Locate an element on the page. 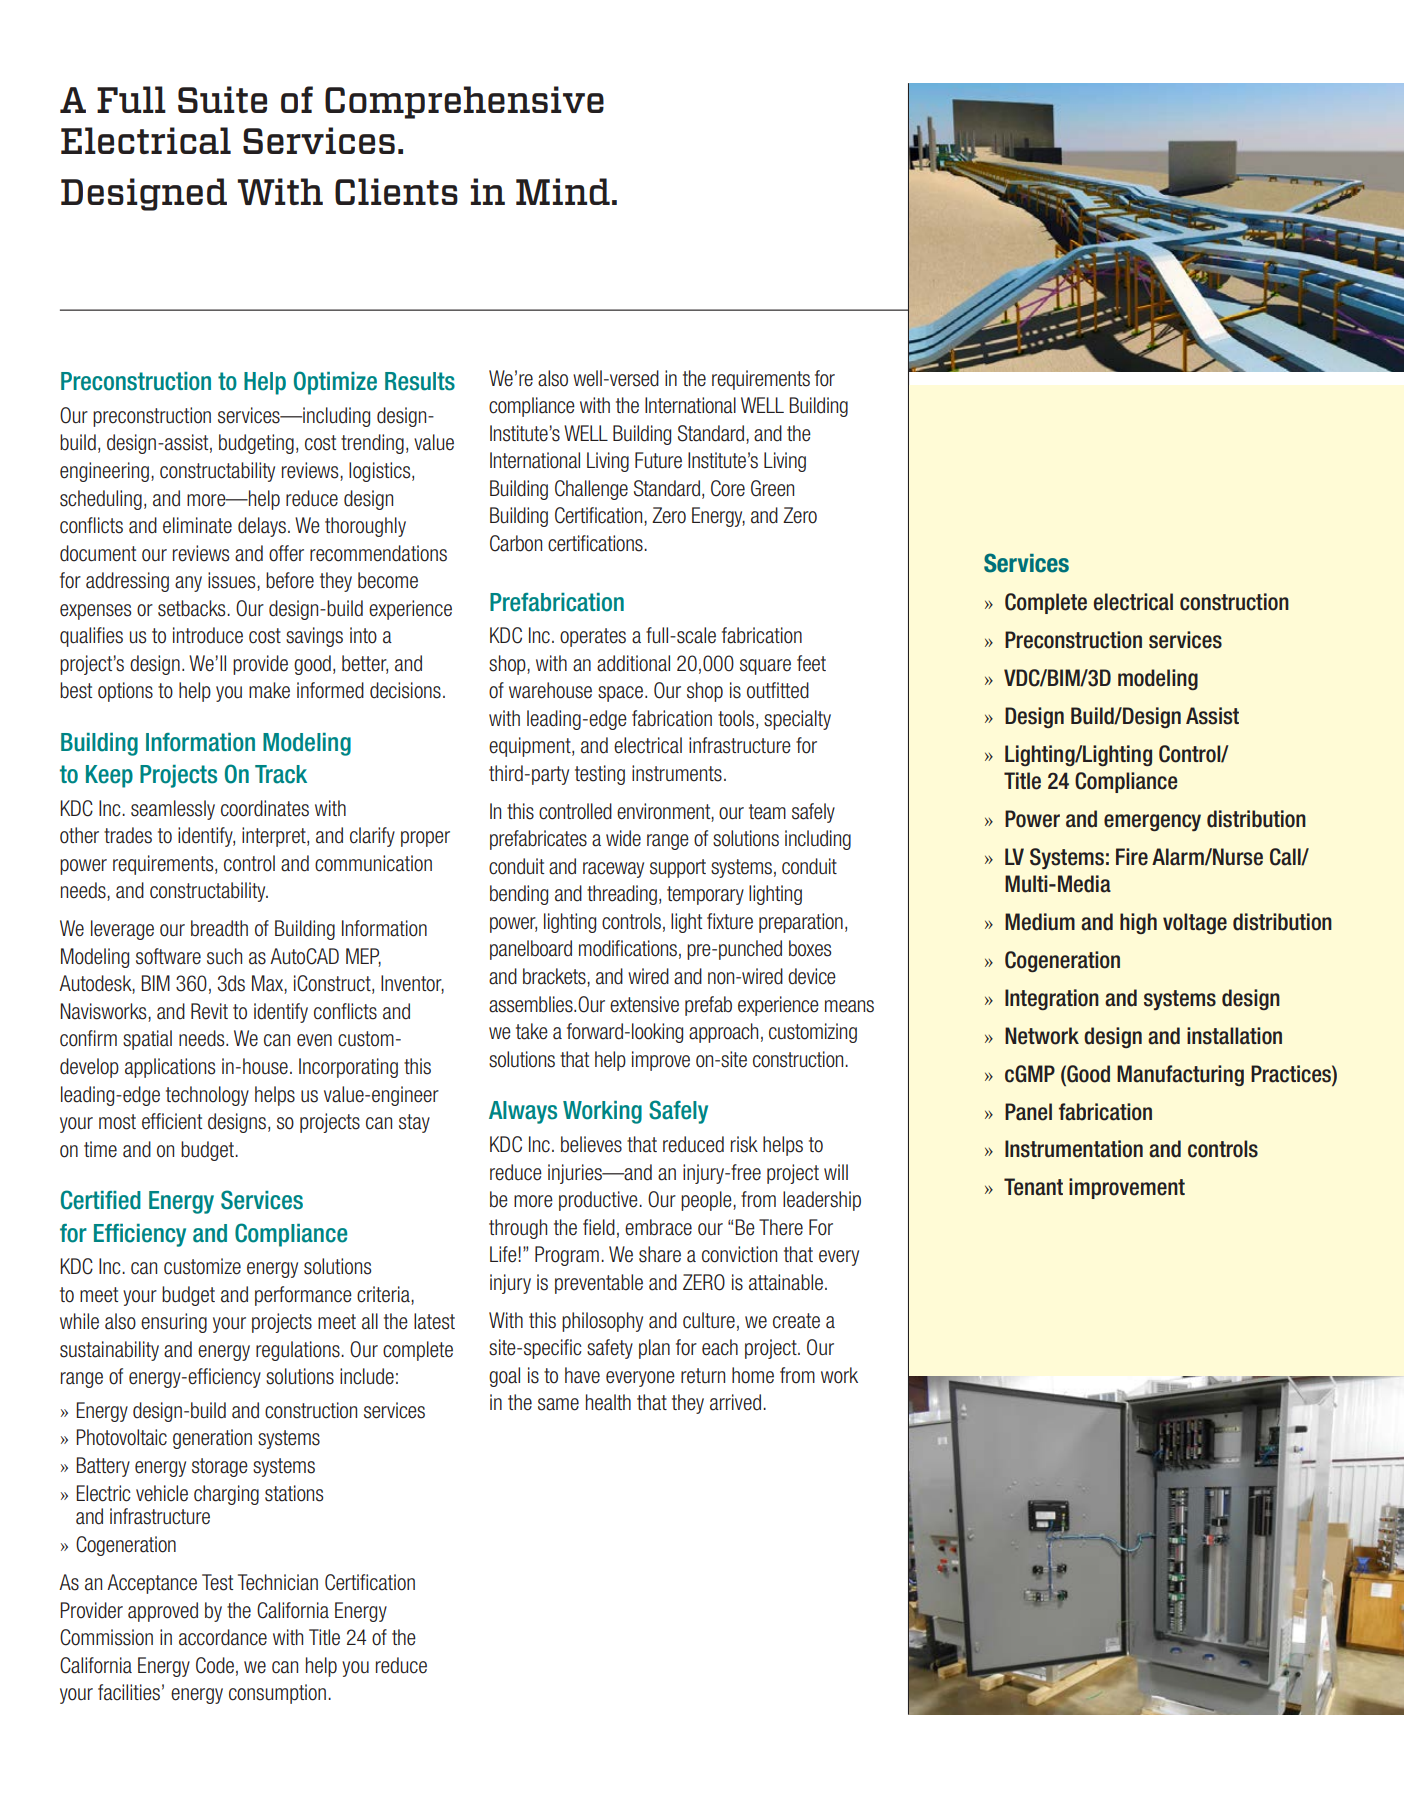 The image size is (1404, 1818). eliminate is located at coordinates (197, 525).
